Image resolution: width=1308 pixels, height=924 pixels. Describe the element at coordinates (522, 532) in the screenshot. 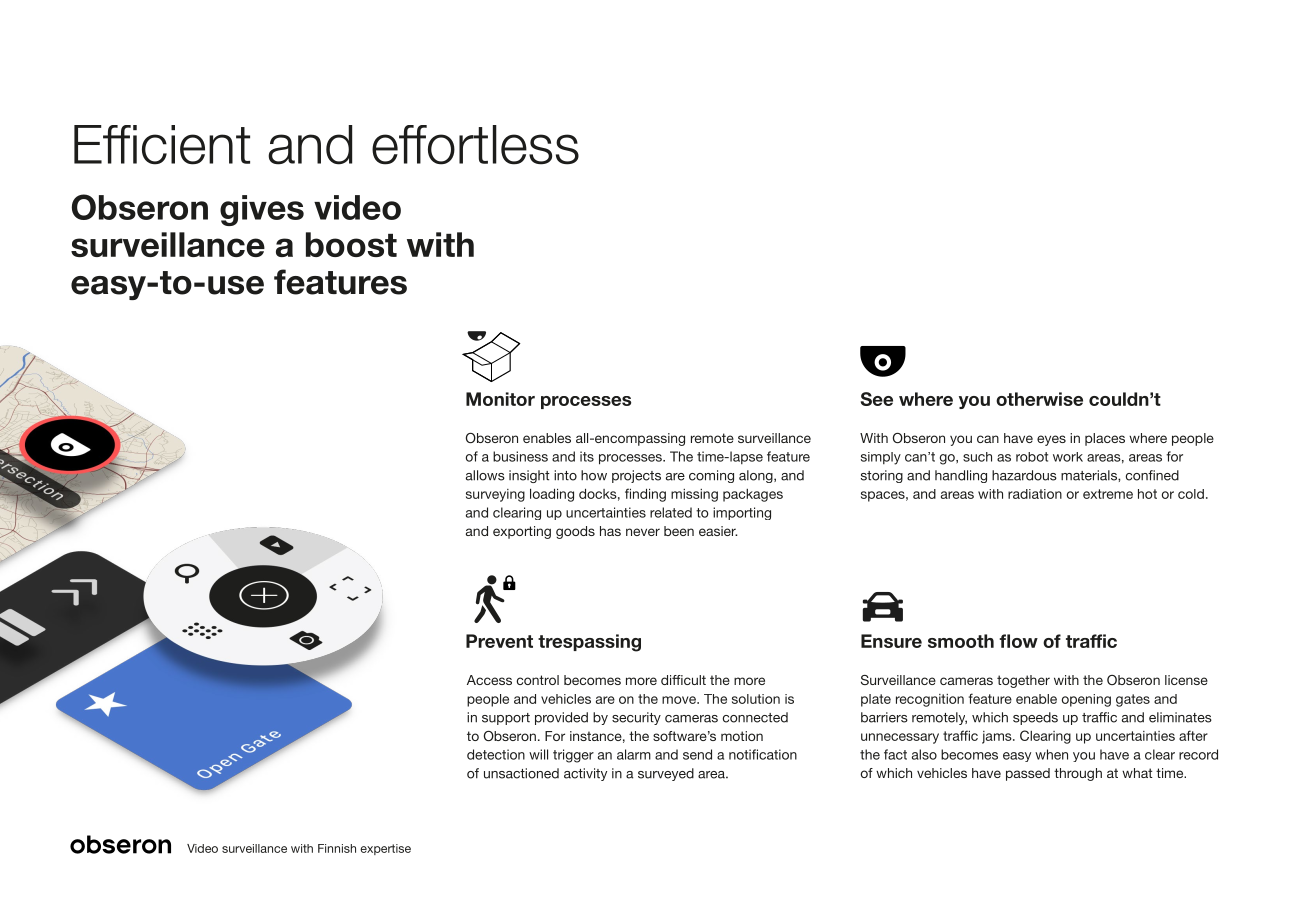

I see `exporting` at that location.
